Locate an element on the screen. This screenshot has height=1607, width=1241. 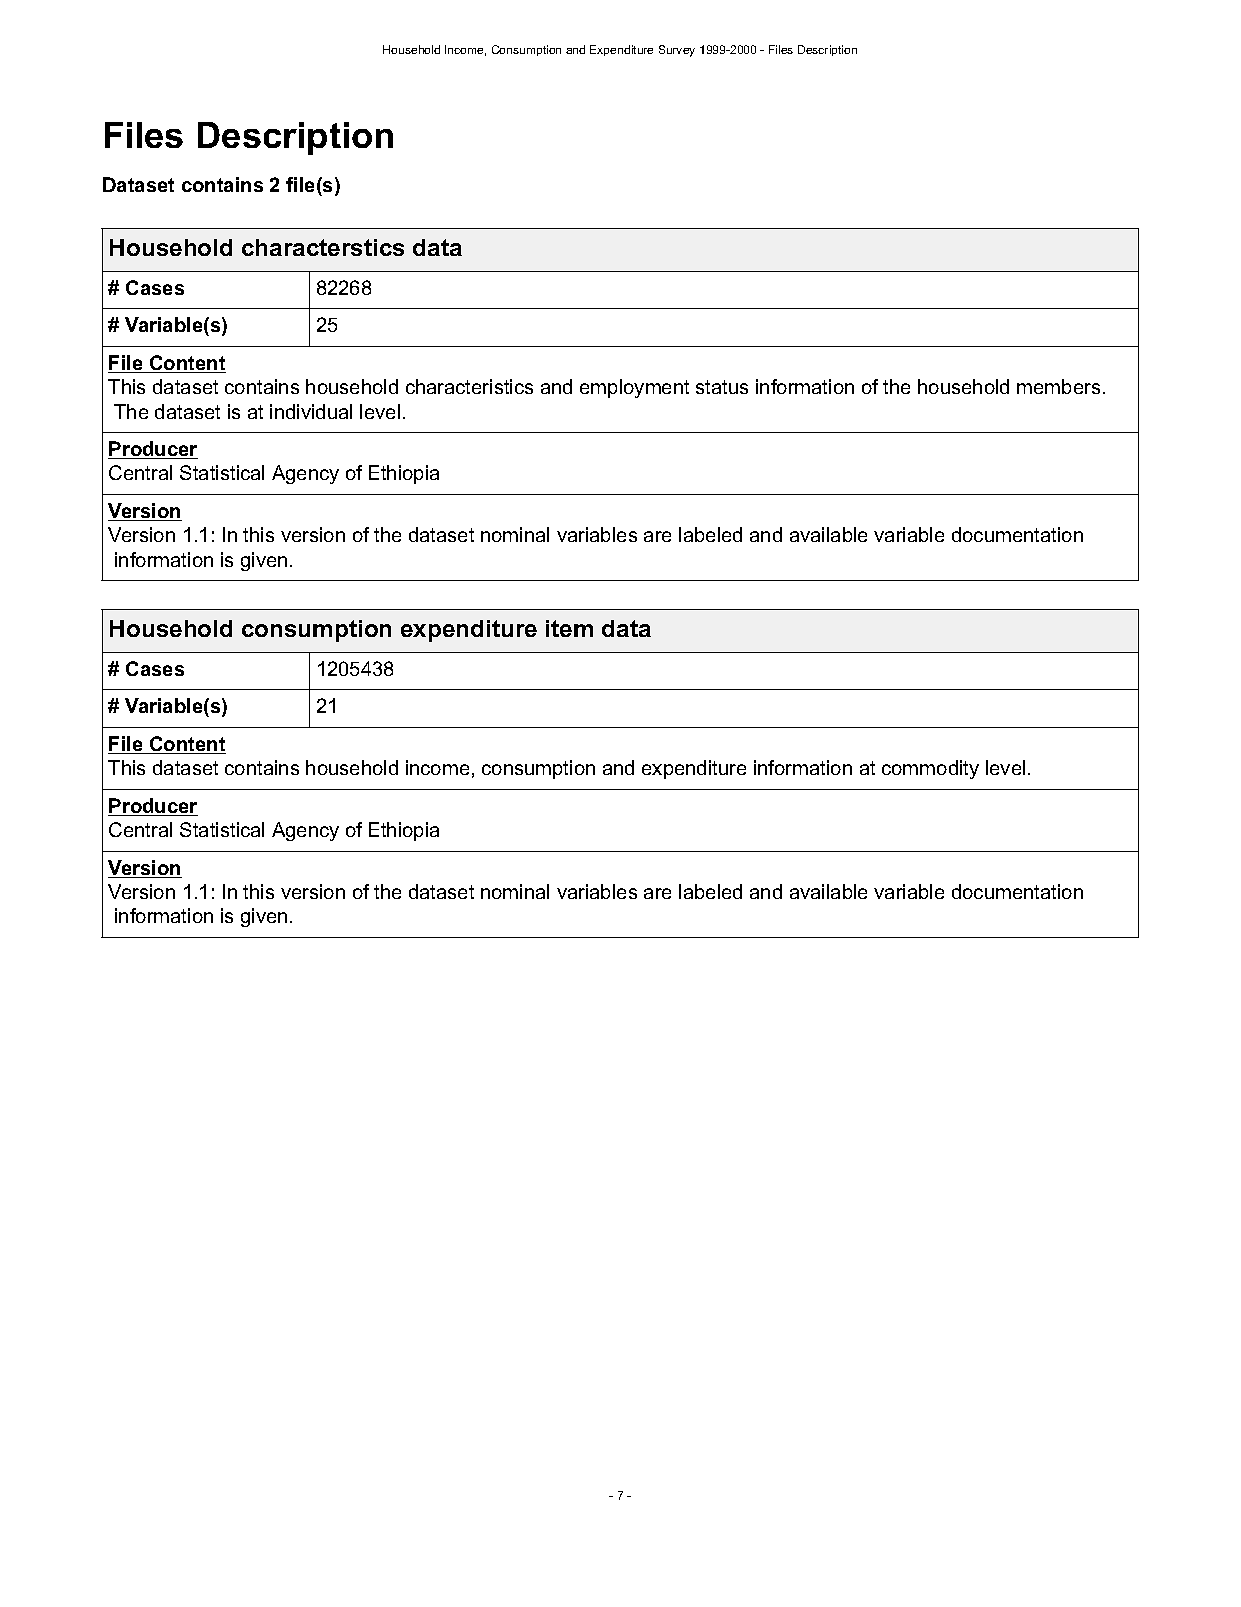
characteristics is located at coordinates (469, 386).
